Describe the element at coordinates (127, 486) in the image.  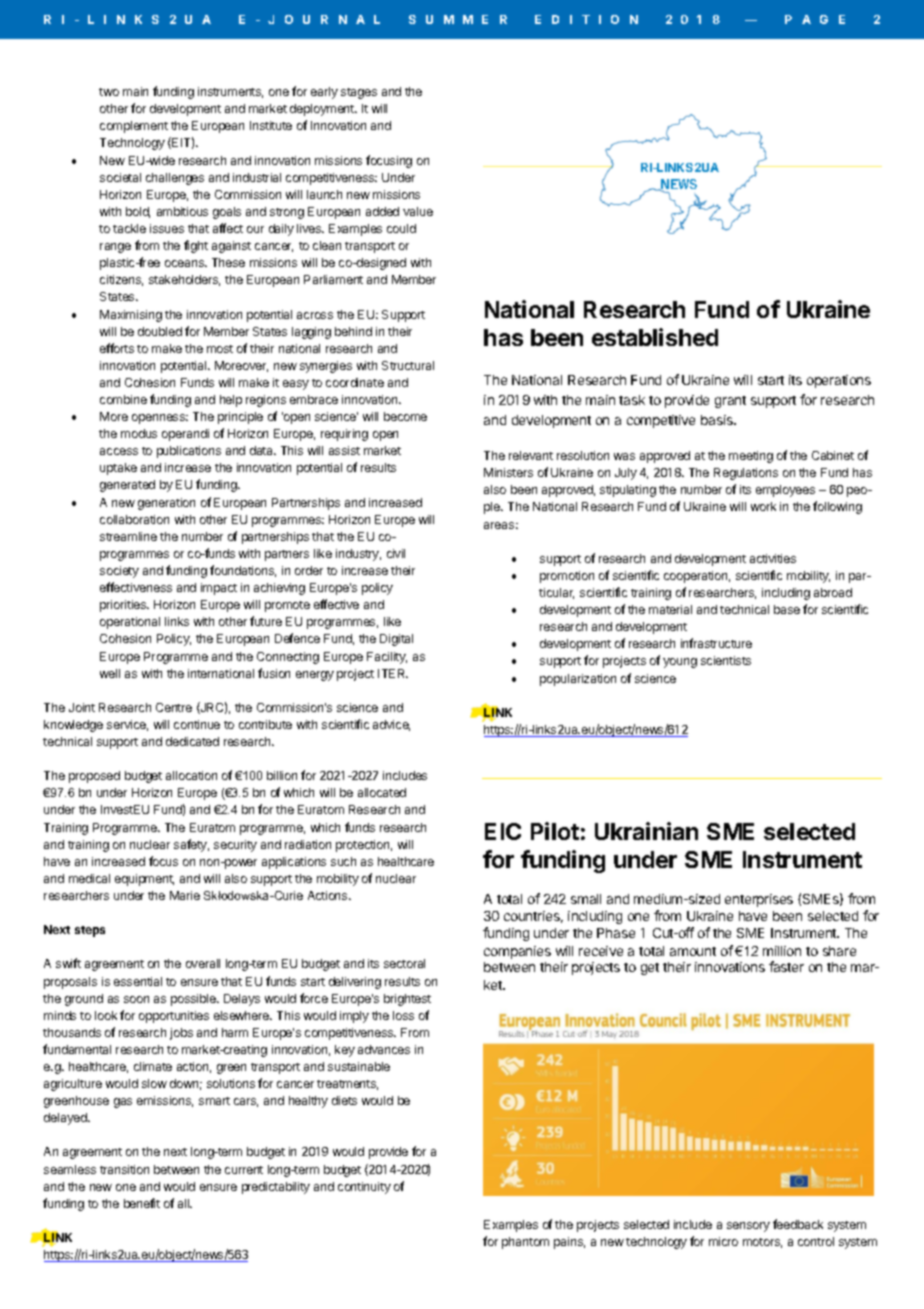
I see `generated` at that location.
